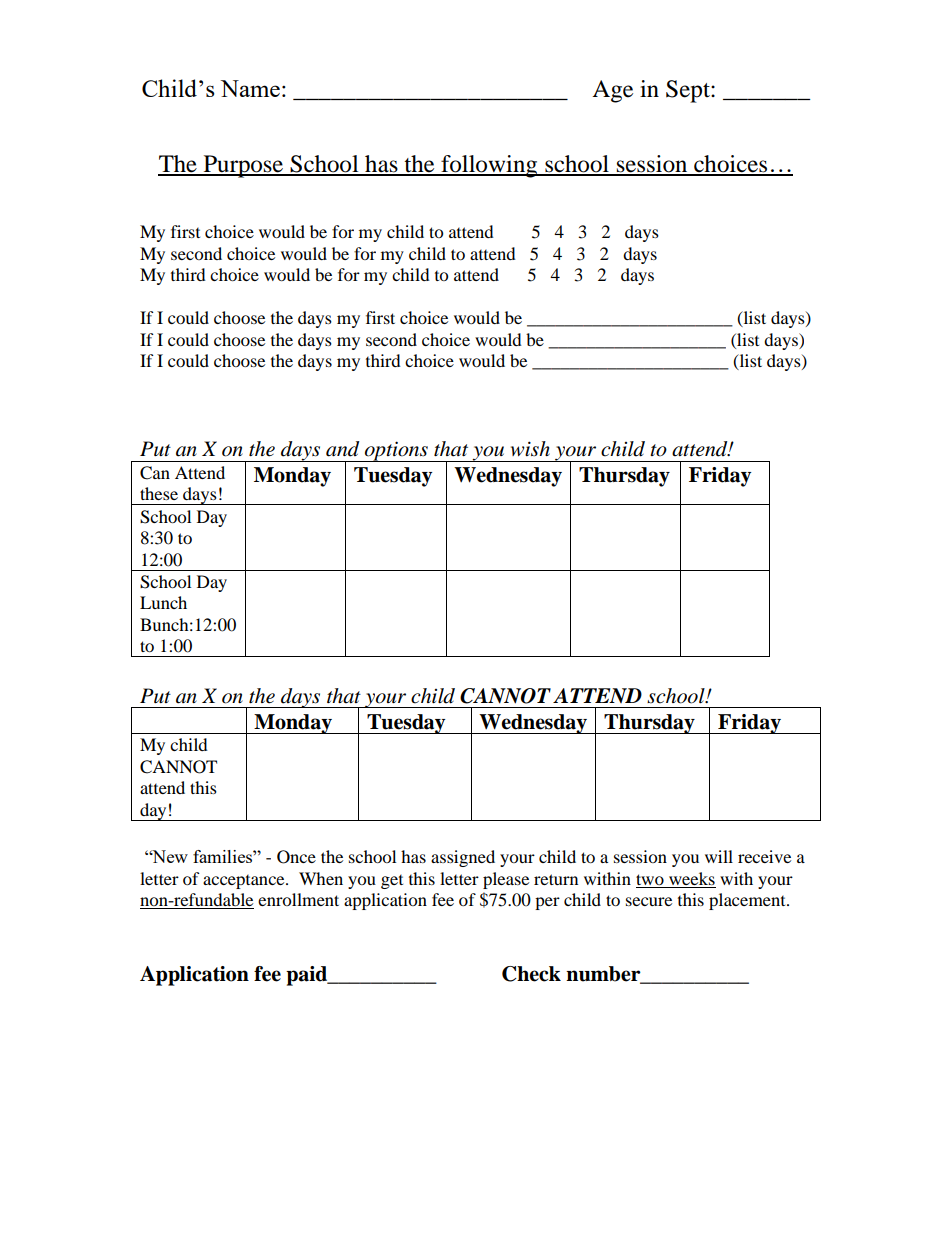 The image size is (952, 1233). What do you see at coordinates (159, 493) in the screenshot?
I see `these` at bounding box center [159, 493].
